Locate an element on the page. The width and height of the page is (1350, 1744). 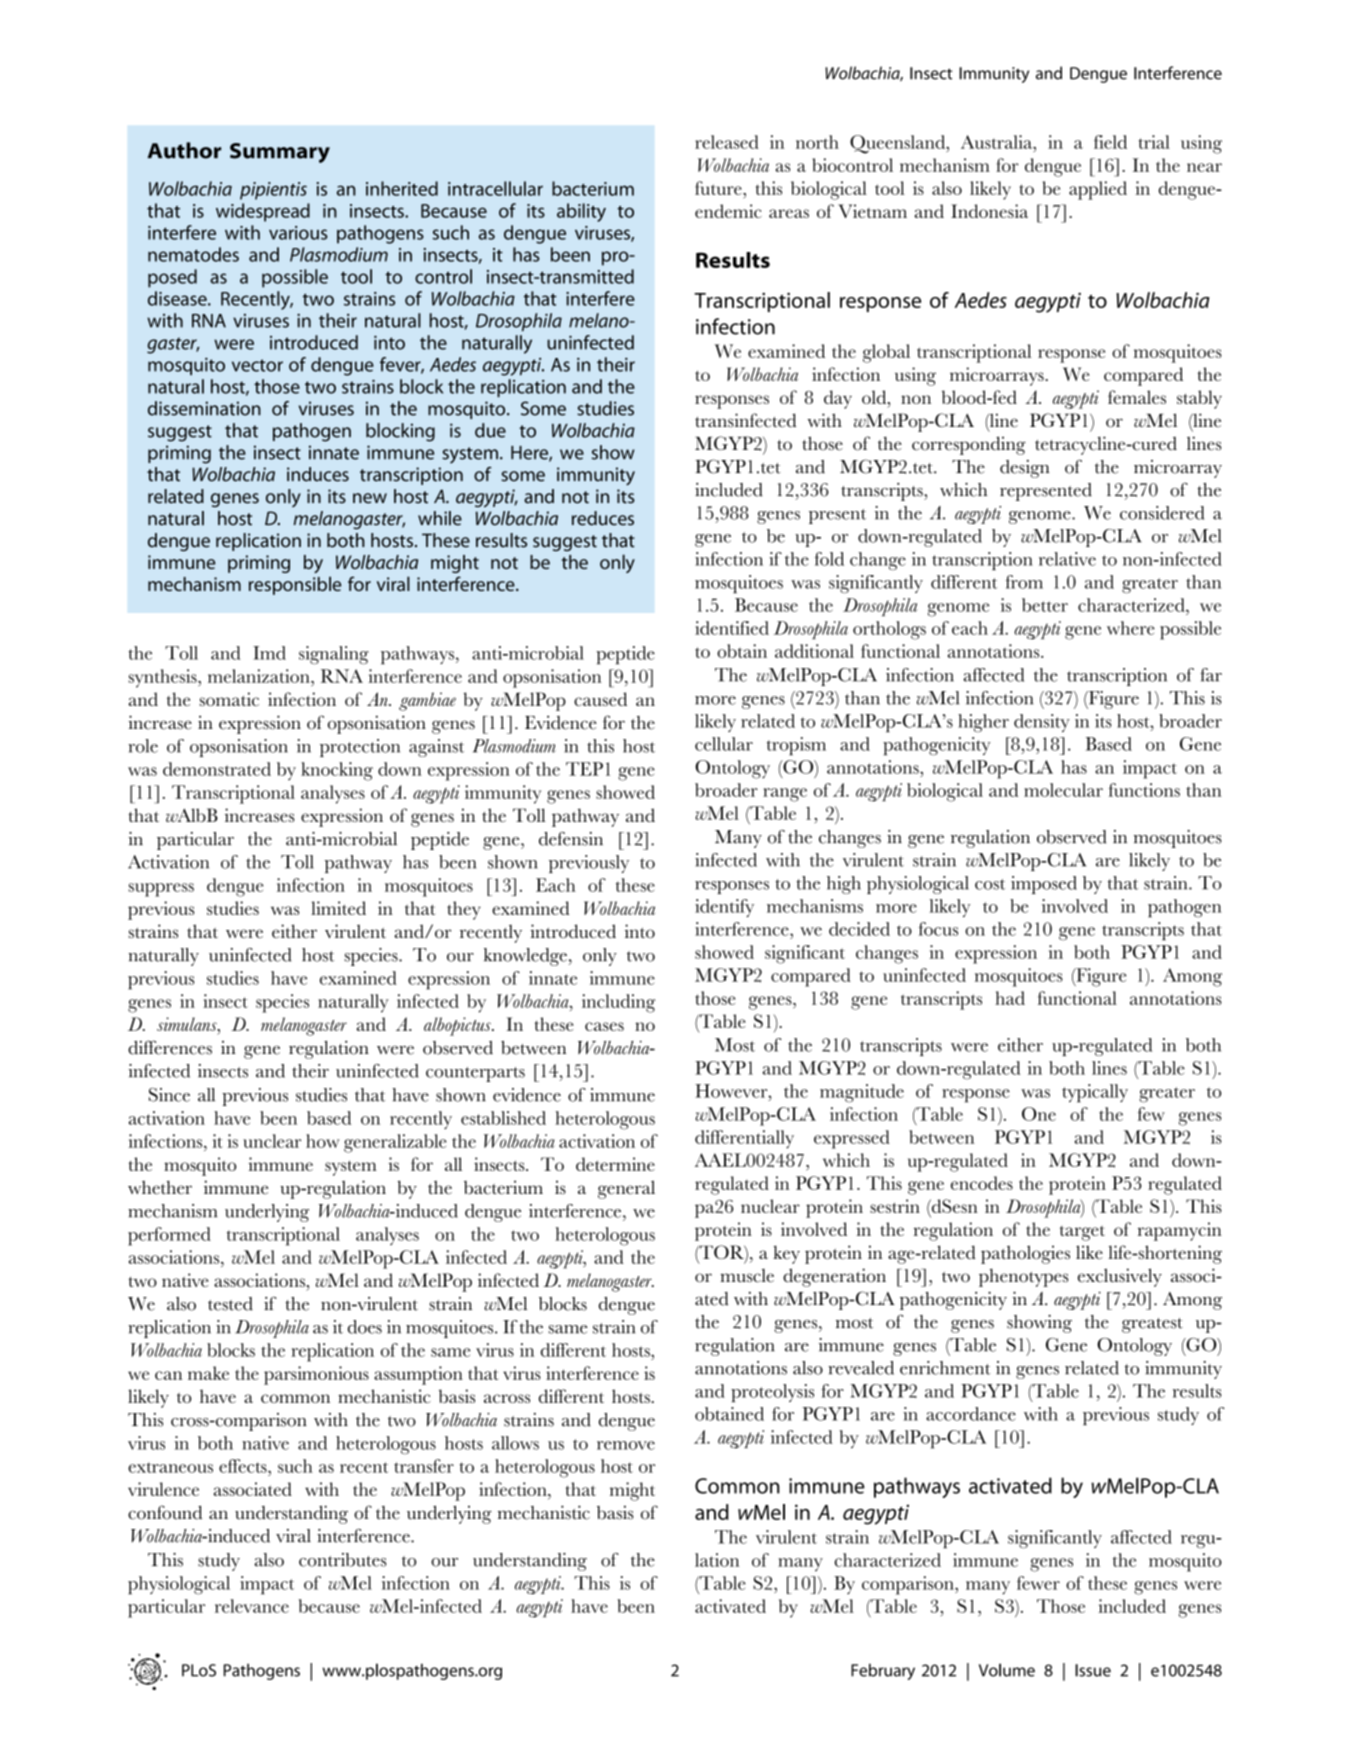
widespread is located at coordinates (263, 212).
